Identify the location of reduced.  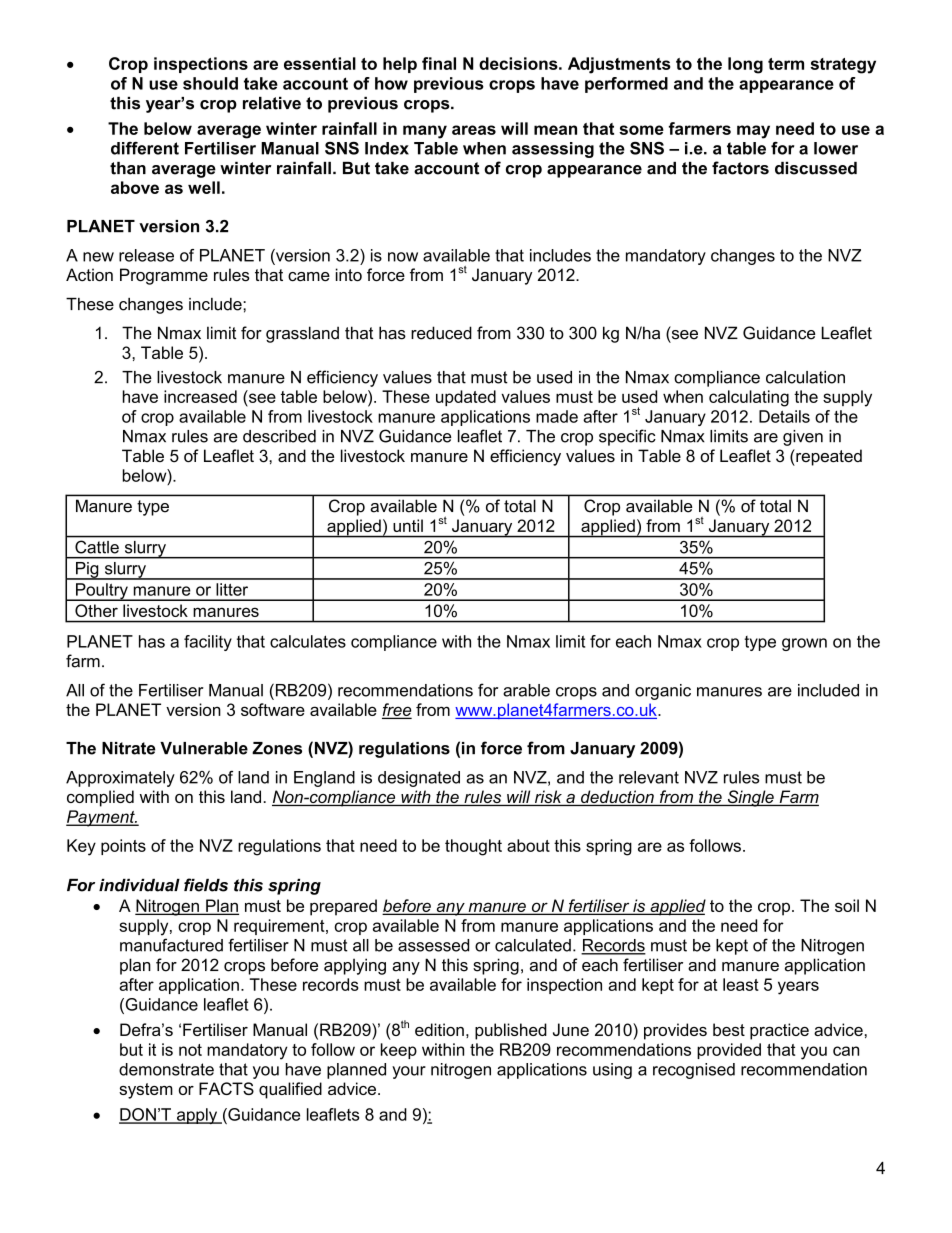
(441, 333).
